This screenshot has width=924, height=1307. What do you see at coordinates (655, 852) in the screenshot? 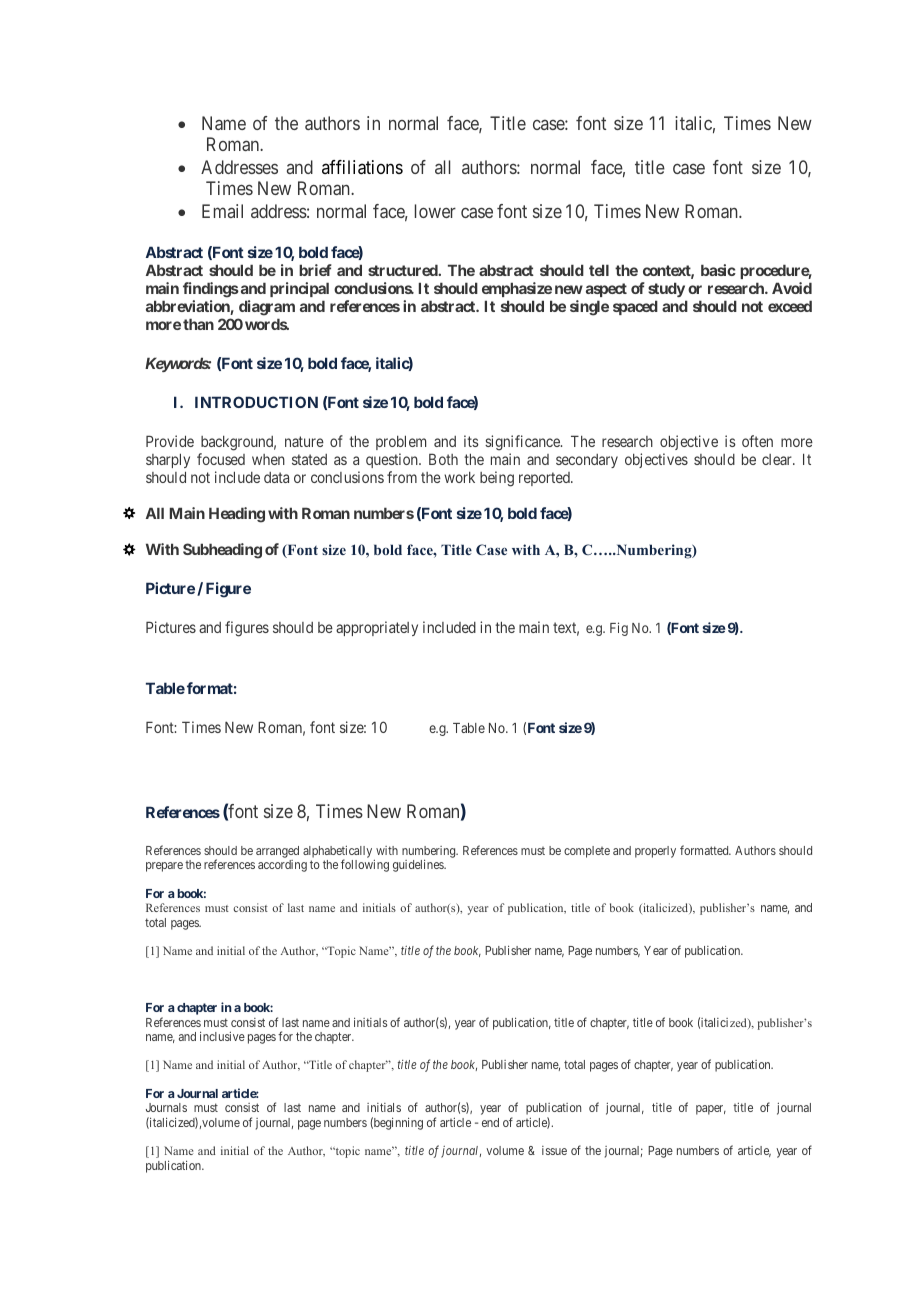
I see `properly` at bounding box center [655, 852].
